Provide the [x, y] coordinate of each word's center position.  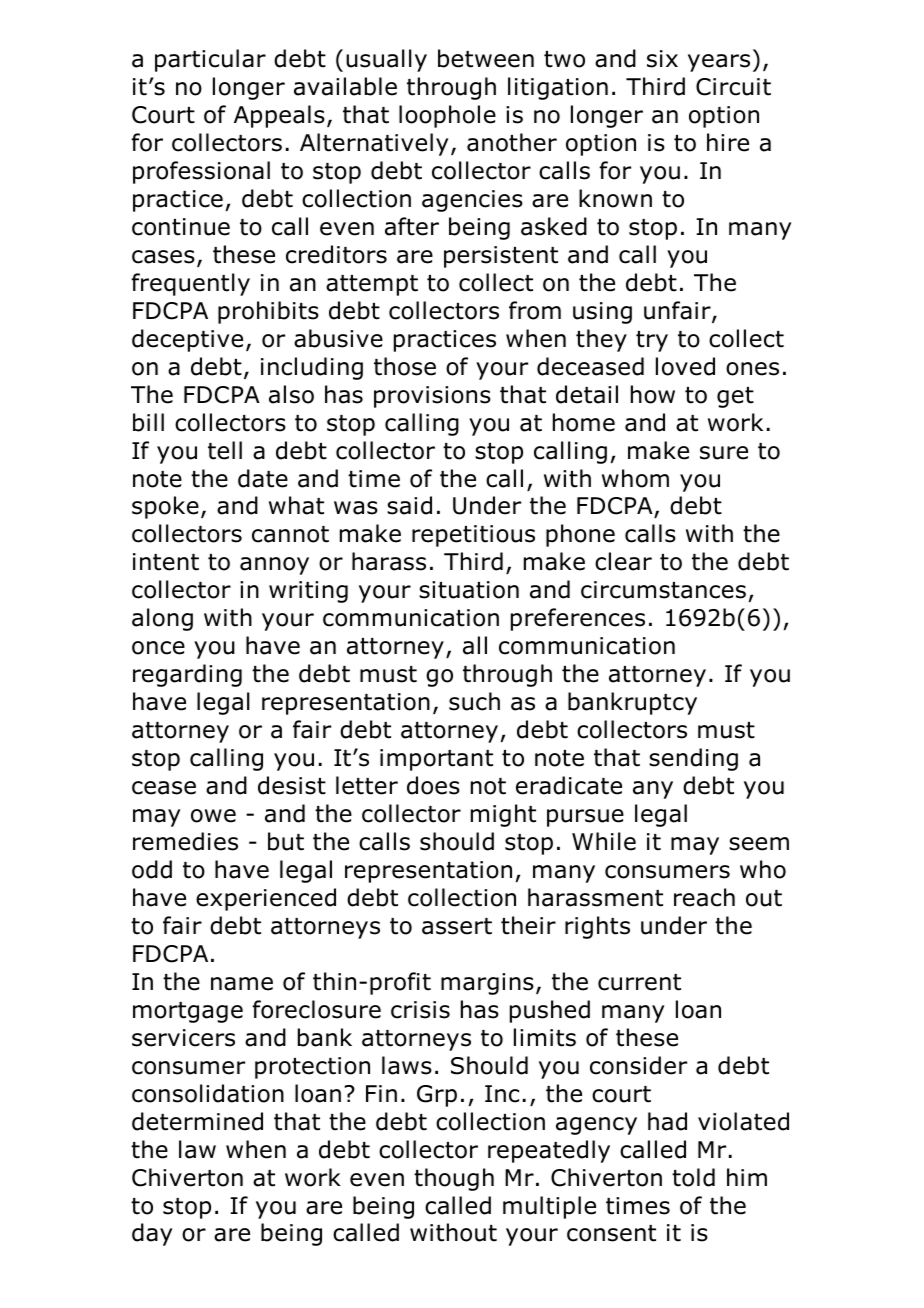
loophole [447, 116]
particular [210, 60]
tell [225, 450]
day [152, 1234]
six [662, 59]
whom [635, 478]
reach [704, 897]
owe [213, 816]
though [454, 1179]
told [693, 1177]
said [409, 505]
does [433, 785]
